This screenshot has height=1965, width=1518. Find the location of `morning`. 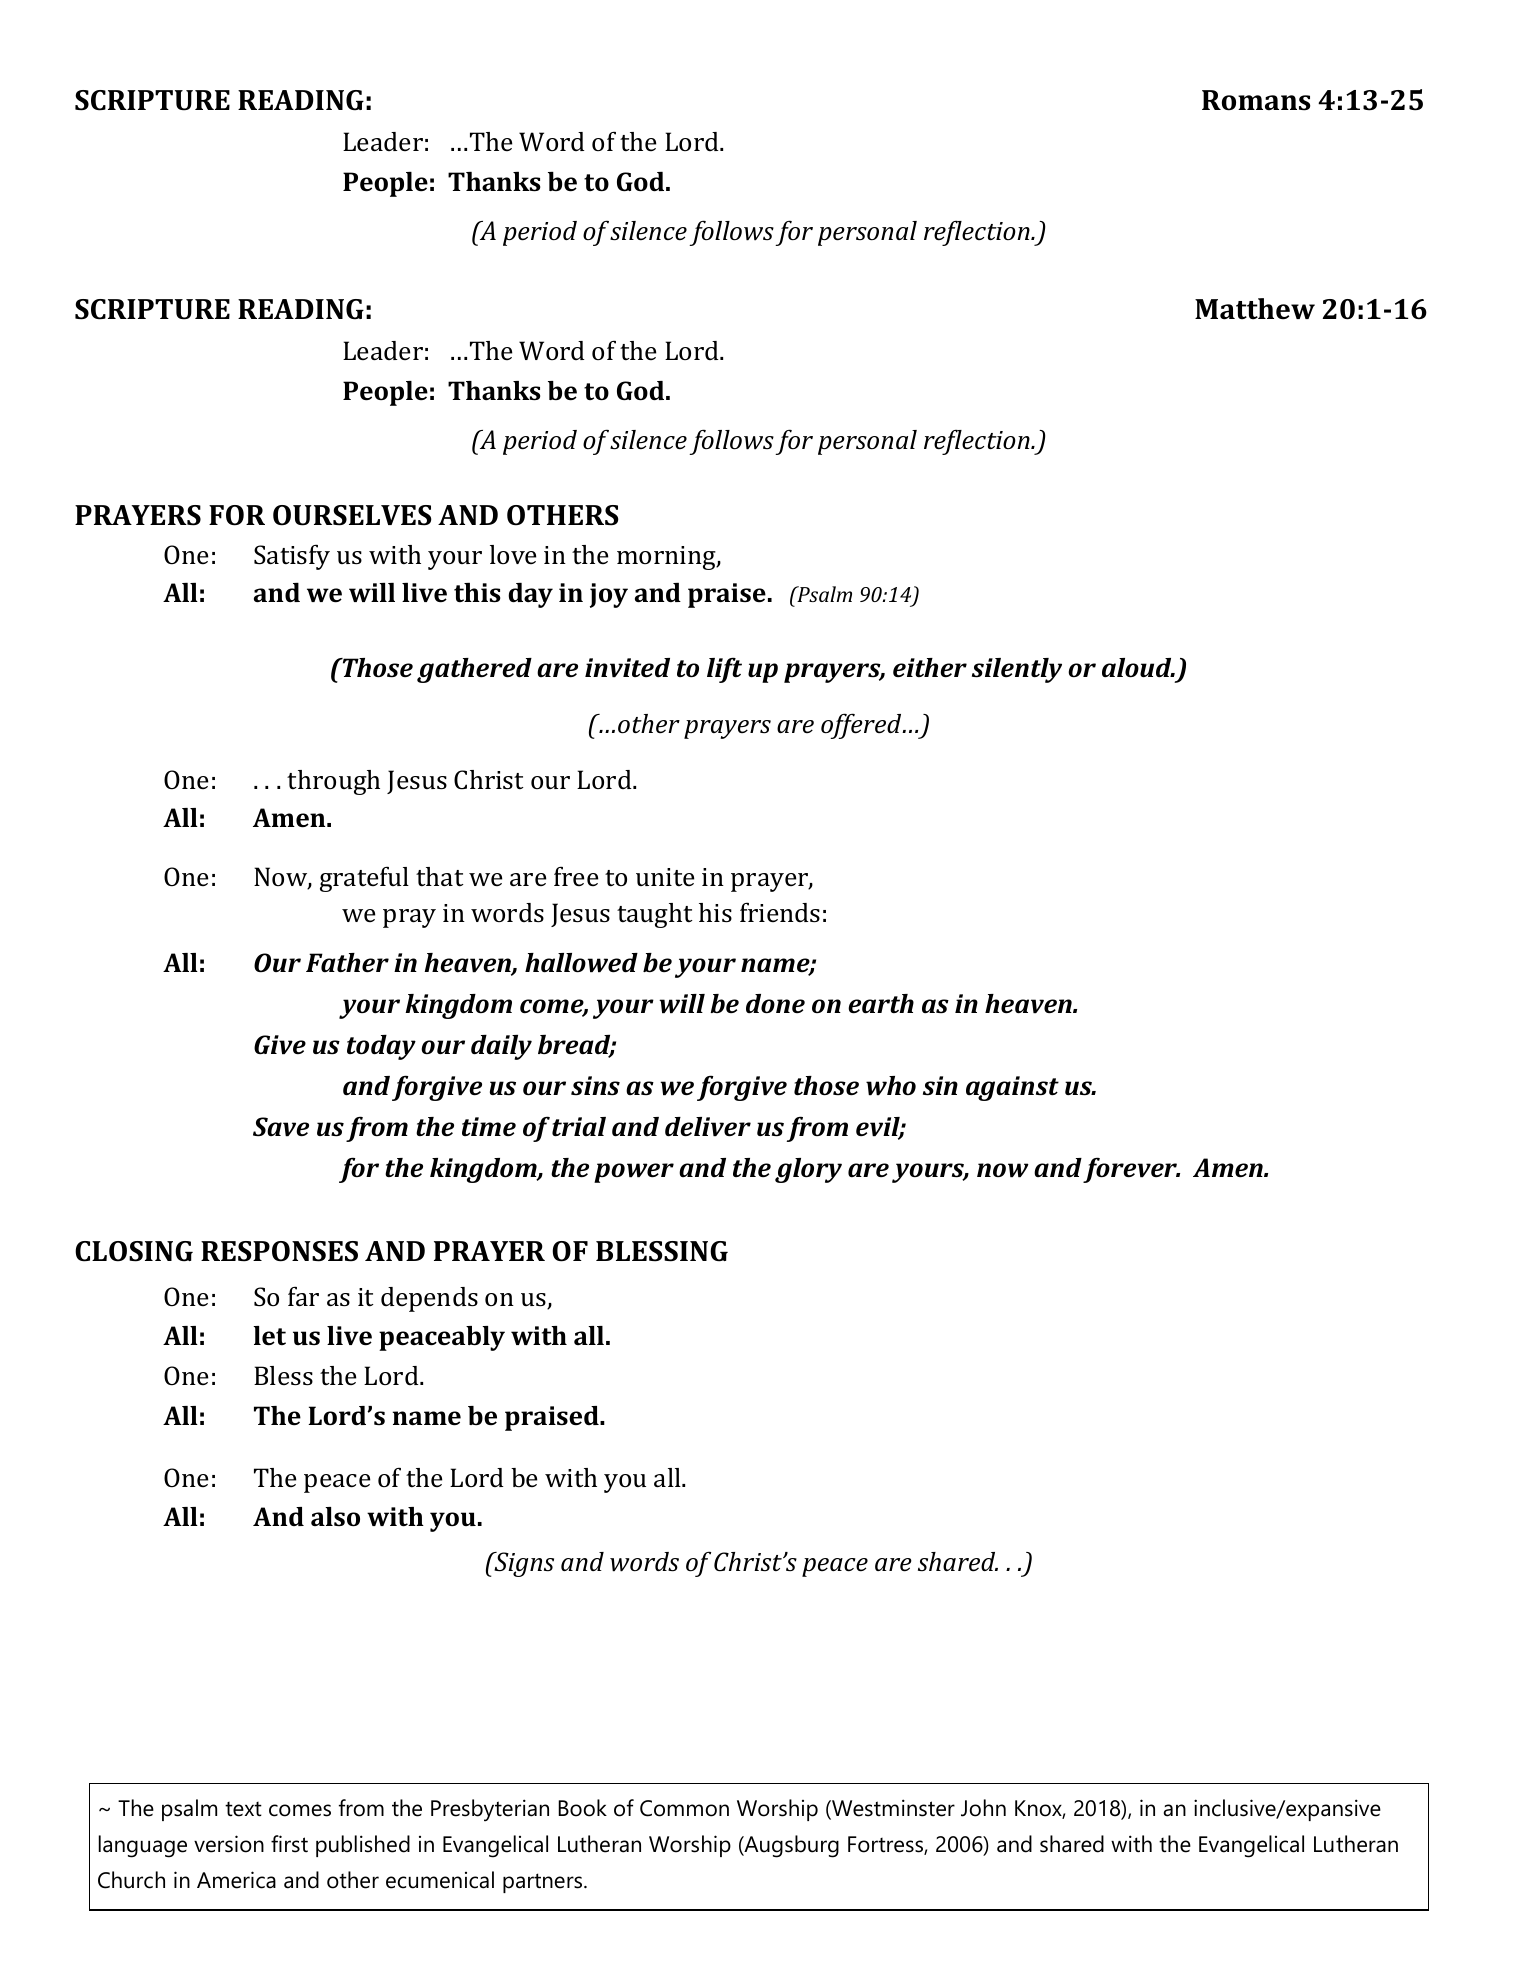

morning is located at coordinates (667, 558).
